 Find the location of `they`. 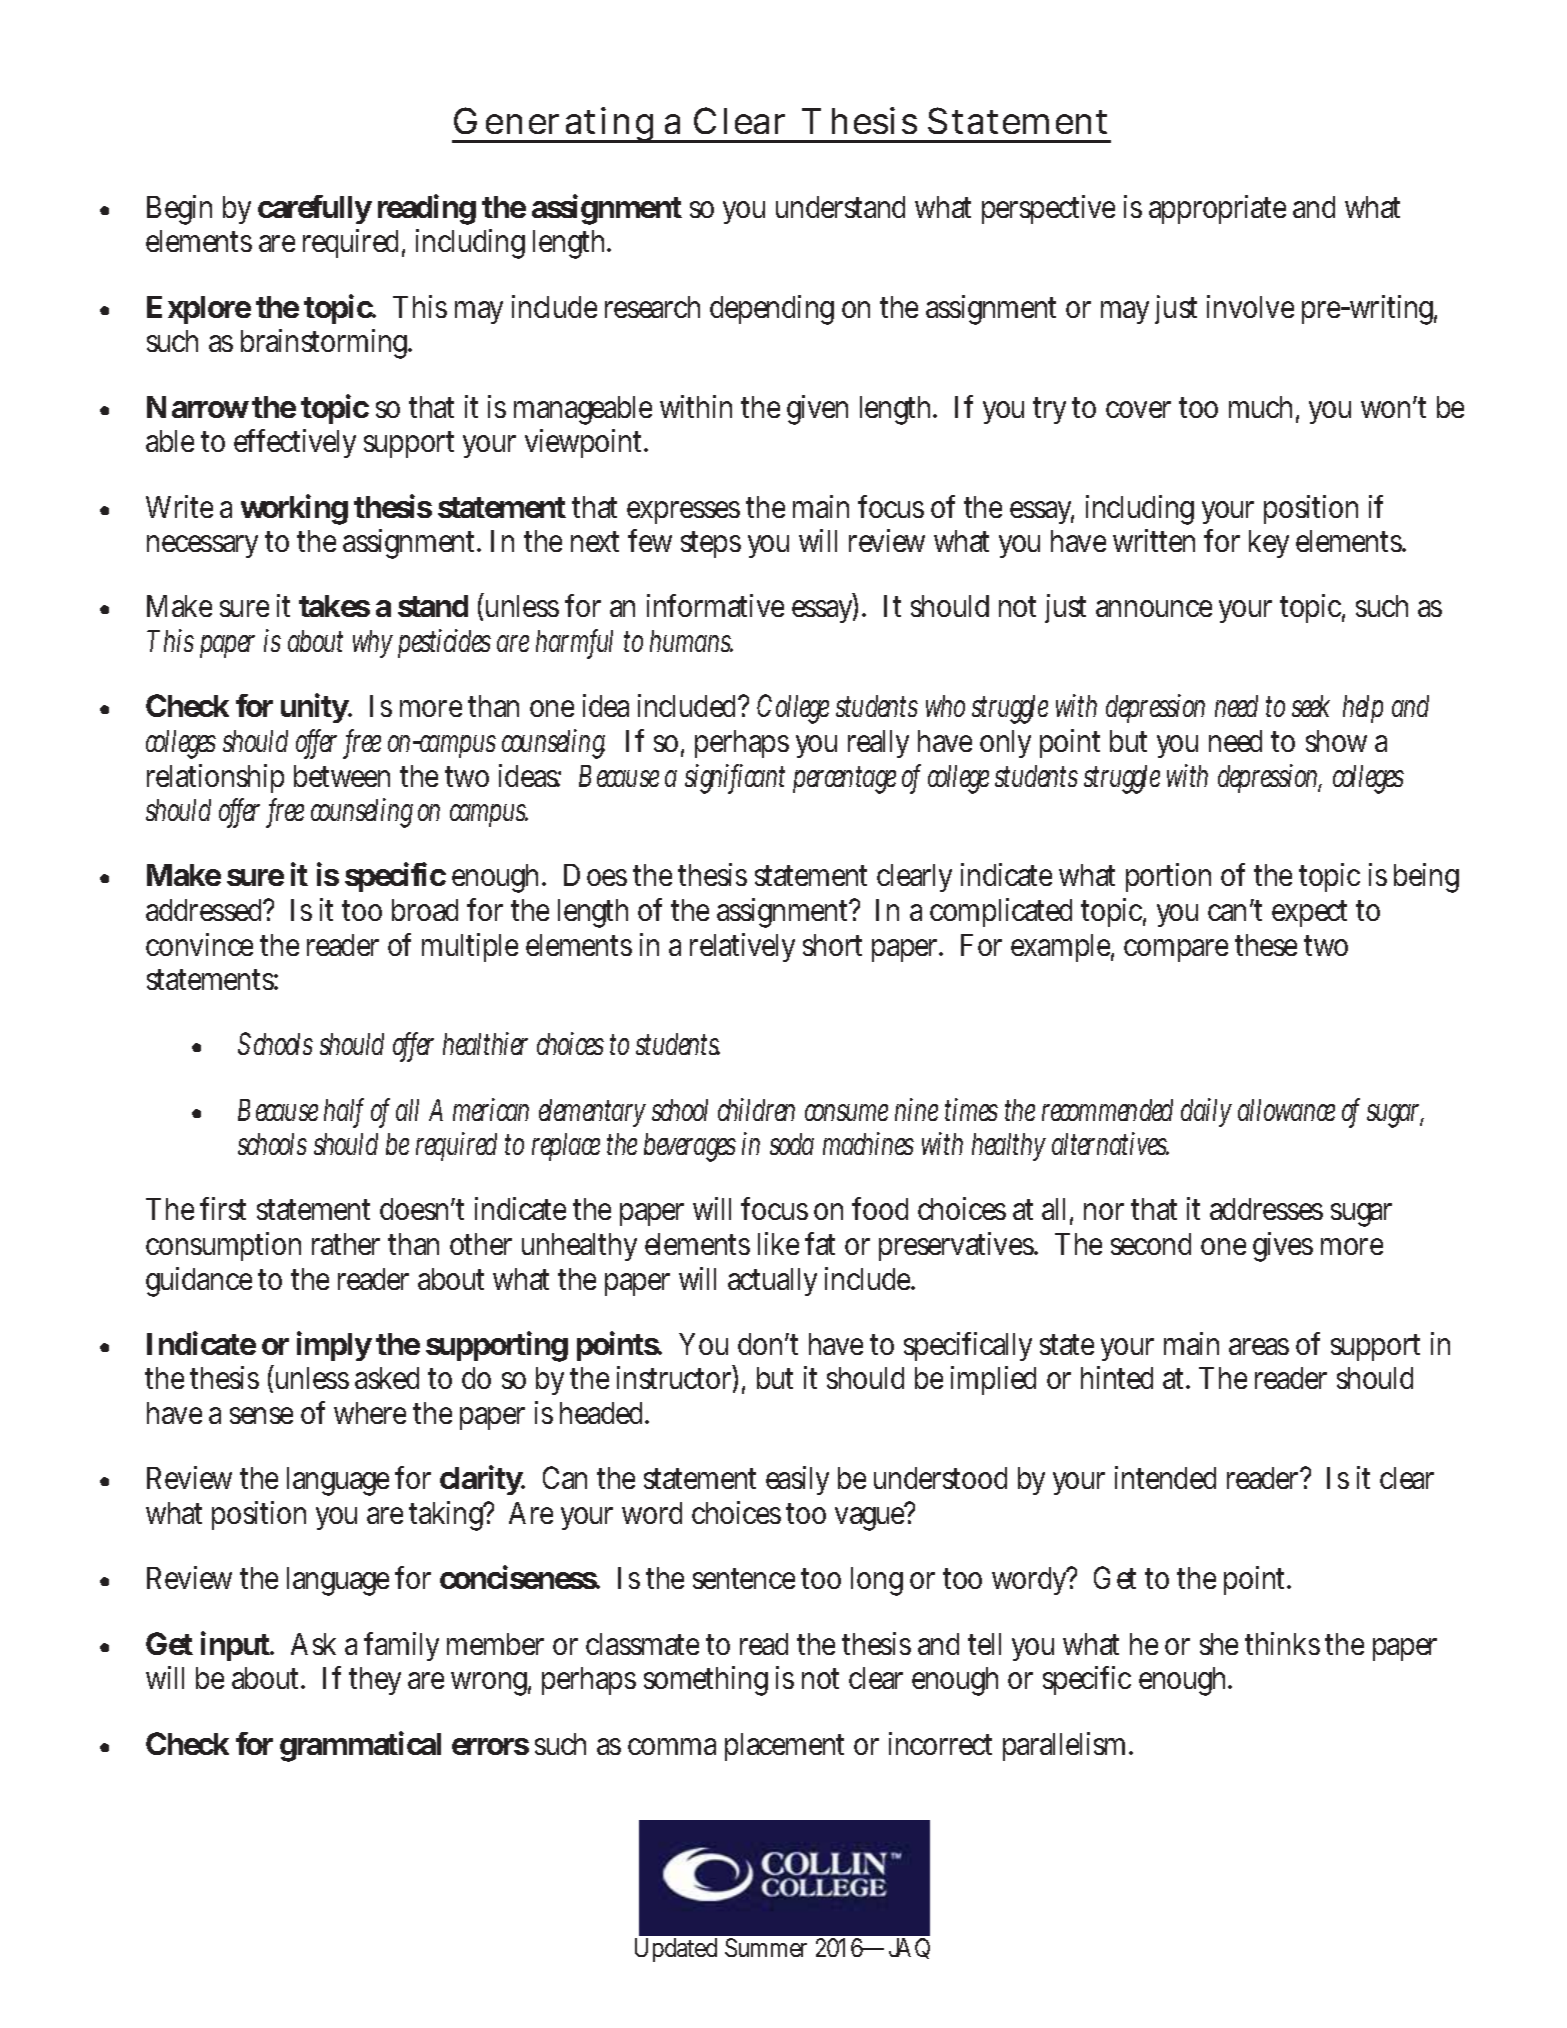

they is located at coordinates (375, 1681).
